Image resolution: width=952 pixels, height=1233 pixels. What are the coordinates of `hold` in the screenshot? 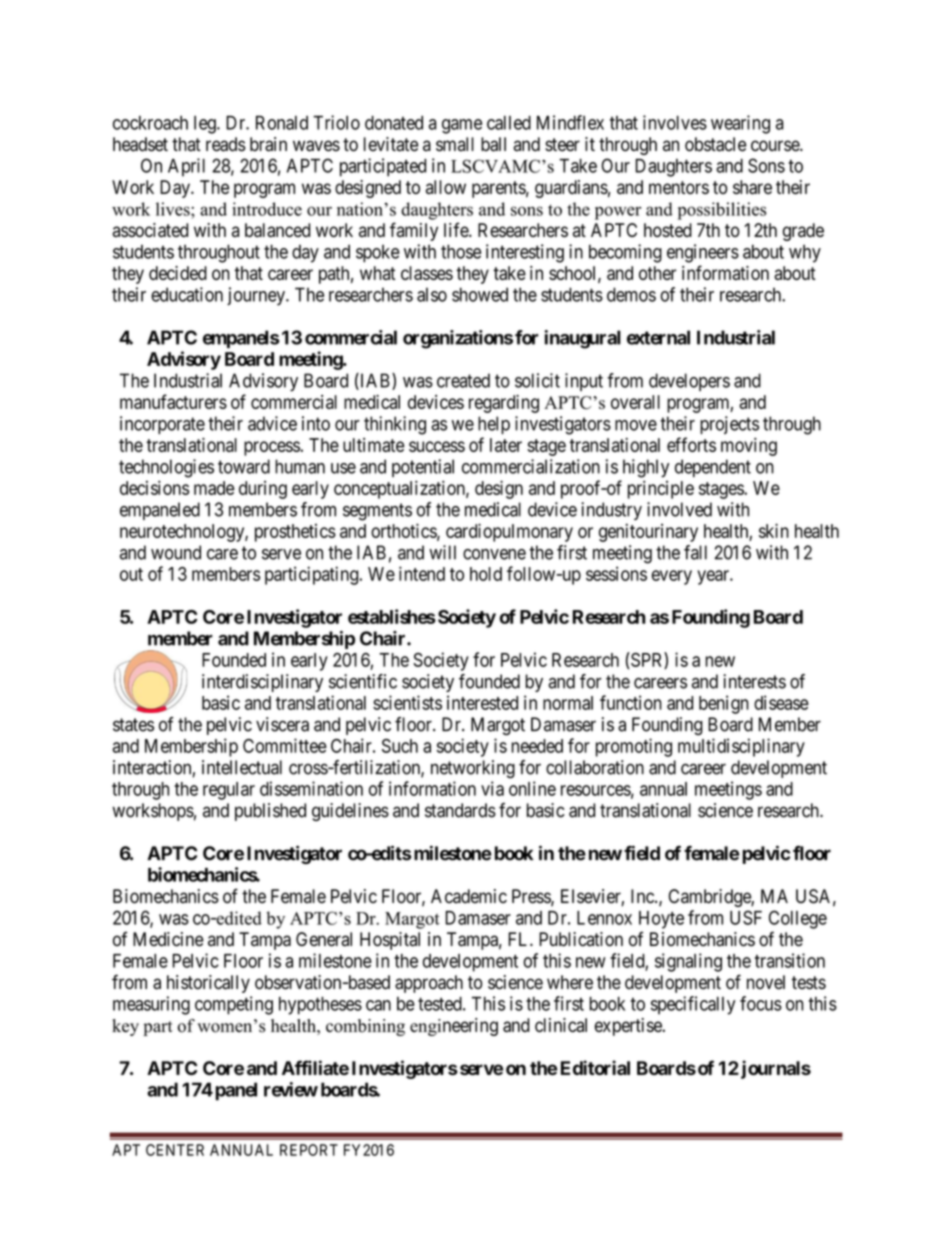 It's located at (486, 574).
